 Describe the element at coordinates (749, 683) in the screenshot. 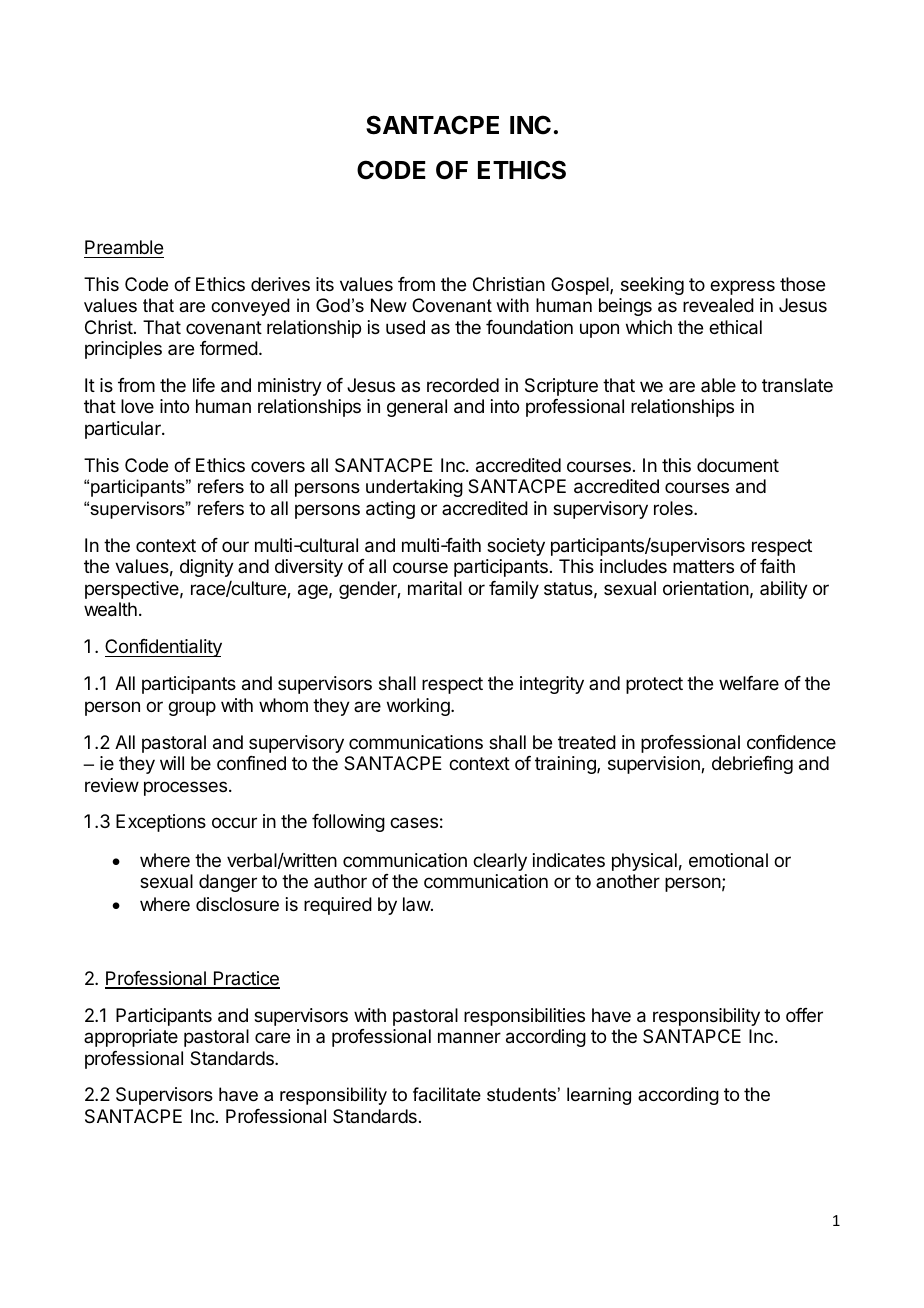

I see `welfare` at that location.
